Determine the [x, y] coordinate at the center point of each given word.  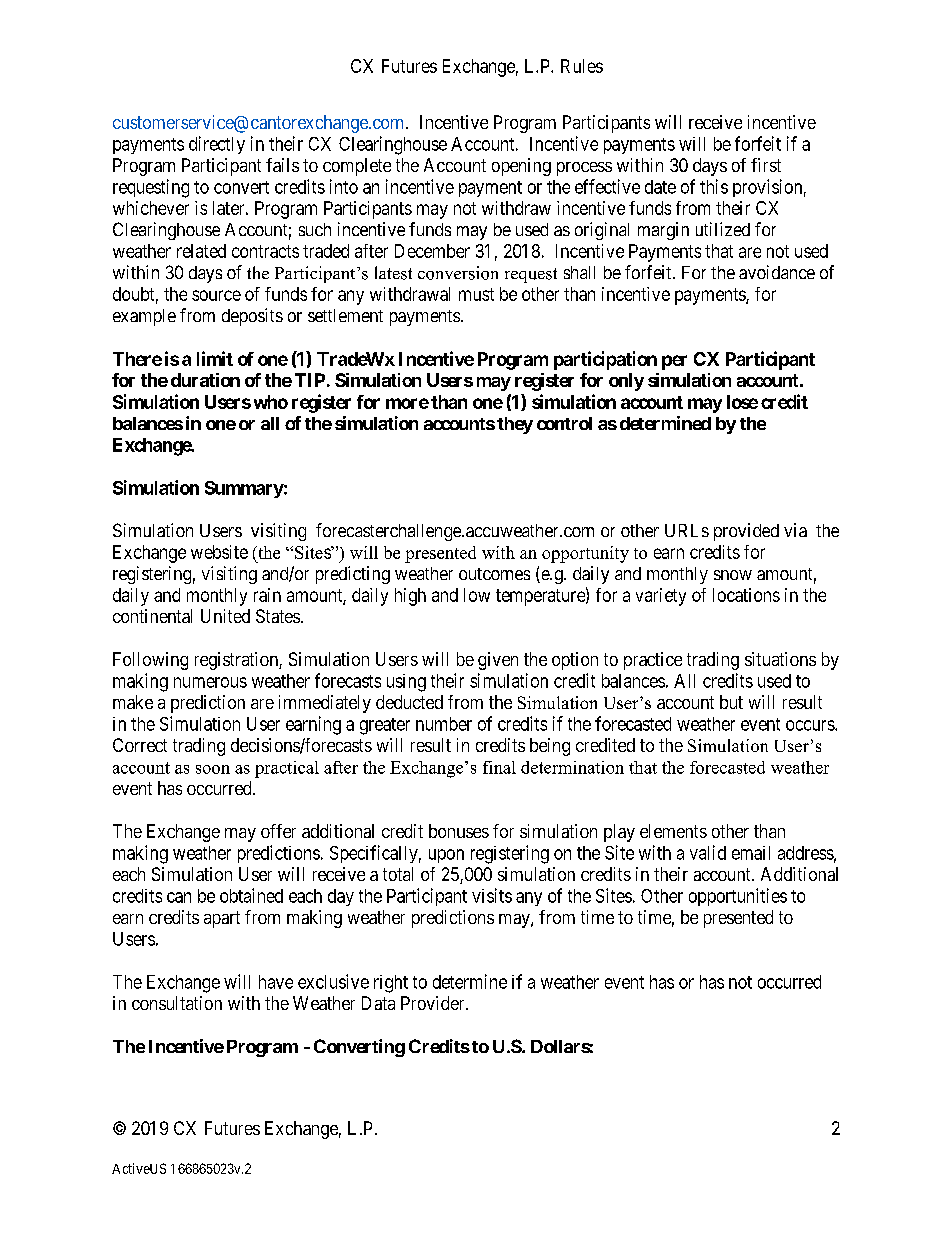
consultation [177, 1003]
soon [213, 769]
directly [217, 145]
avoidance [777, 272]
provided [746, 532]
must [476, 294]
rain [267, 595]
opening [521, 167]
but [731, 702]
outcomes [494, 574]
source [216, 295]
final [499, 767]
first [766, 165]
